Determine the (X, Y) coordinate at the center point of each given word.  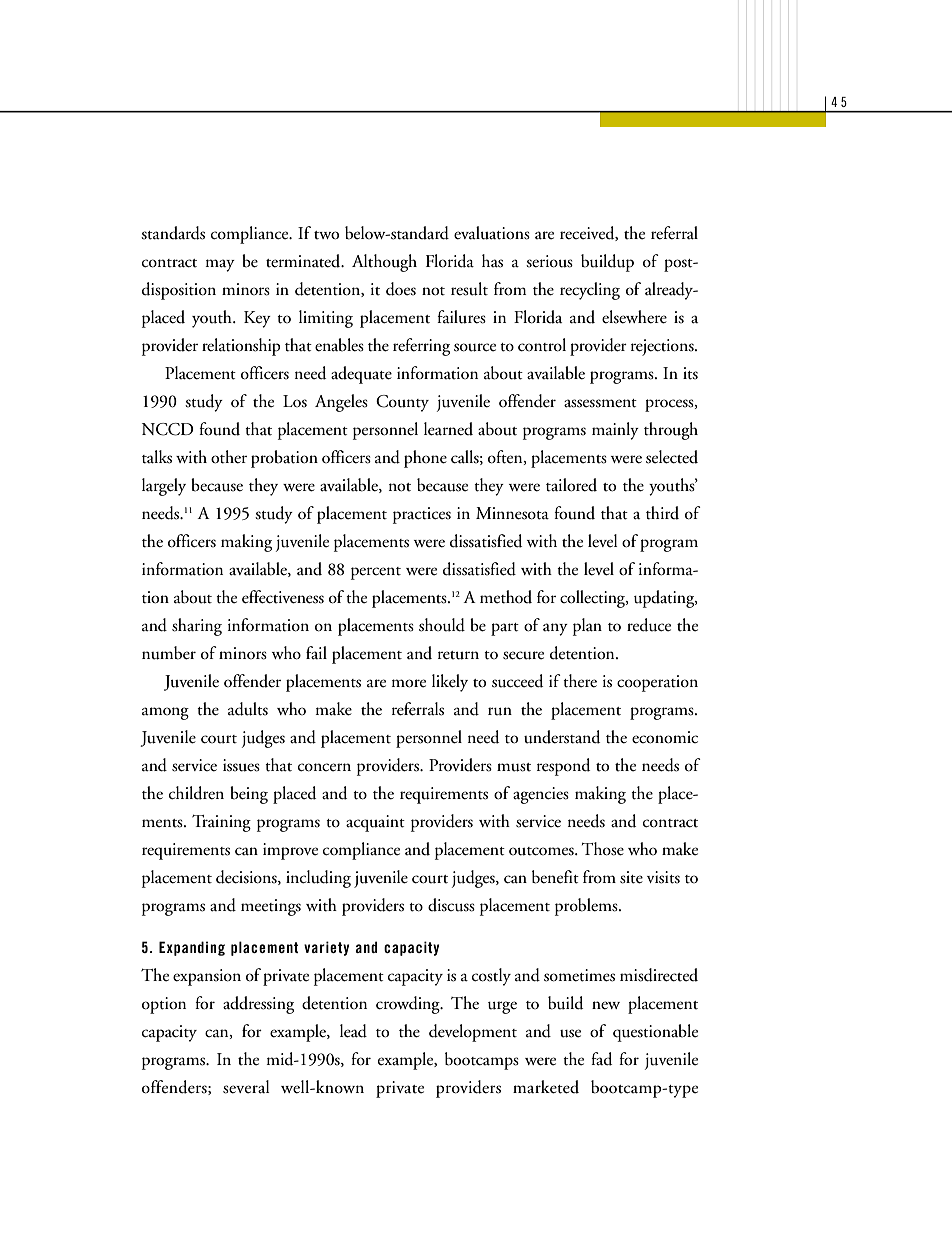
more (408, 683)
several (246, 1087)
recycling (590, 291)
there (580, 681)
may (220, 265)
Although (384, 263)
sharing (197, 627)
